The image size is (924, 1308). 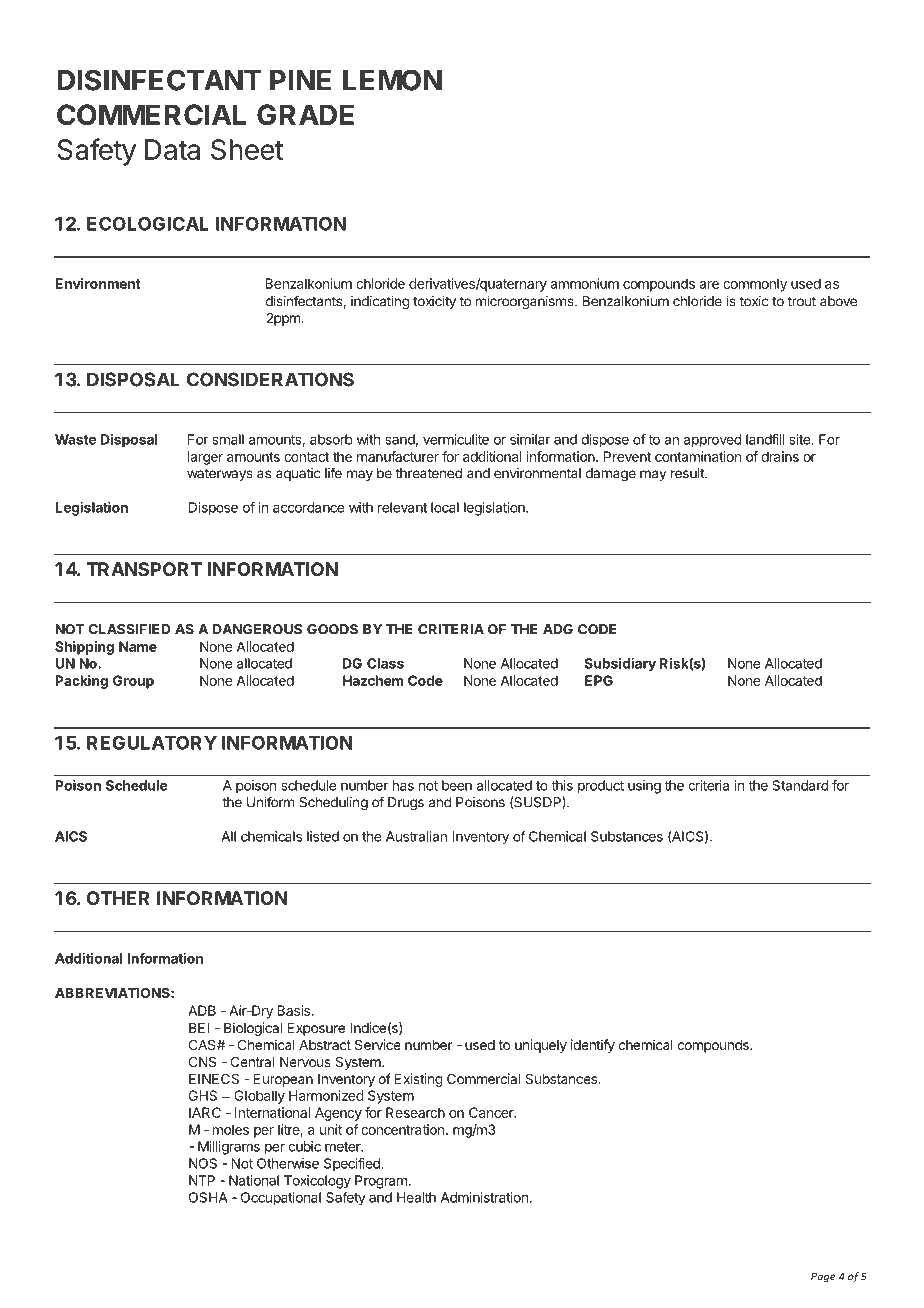 I want to click on Australian, so click(x=416, y=836).
